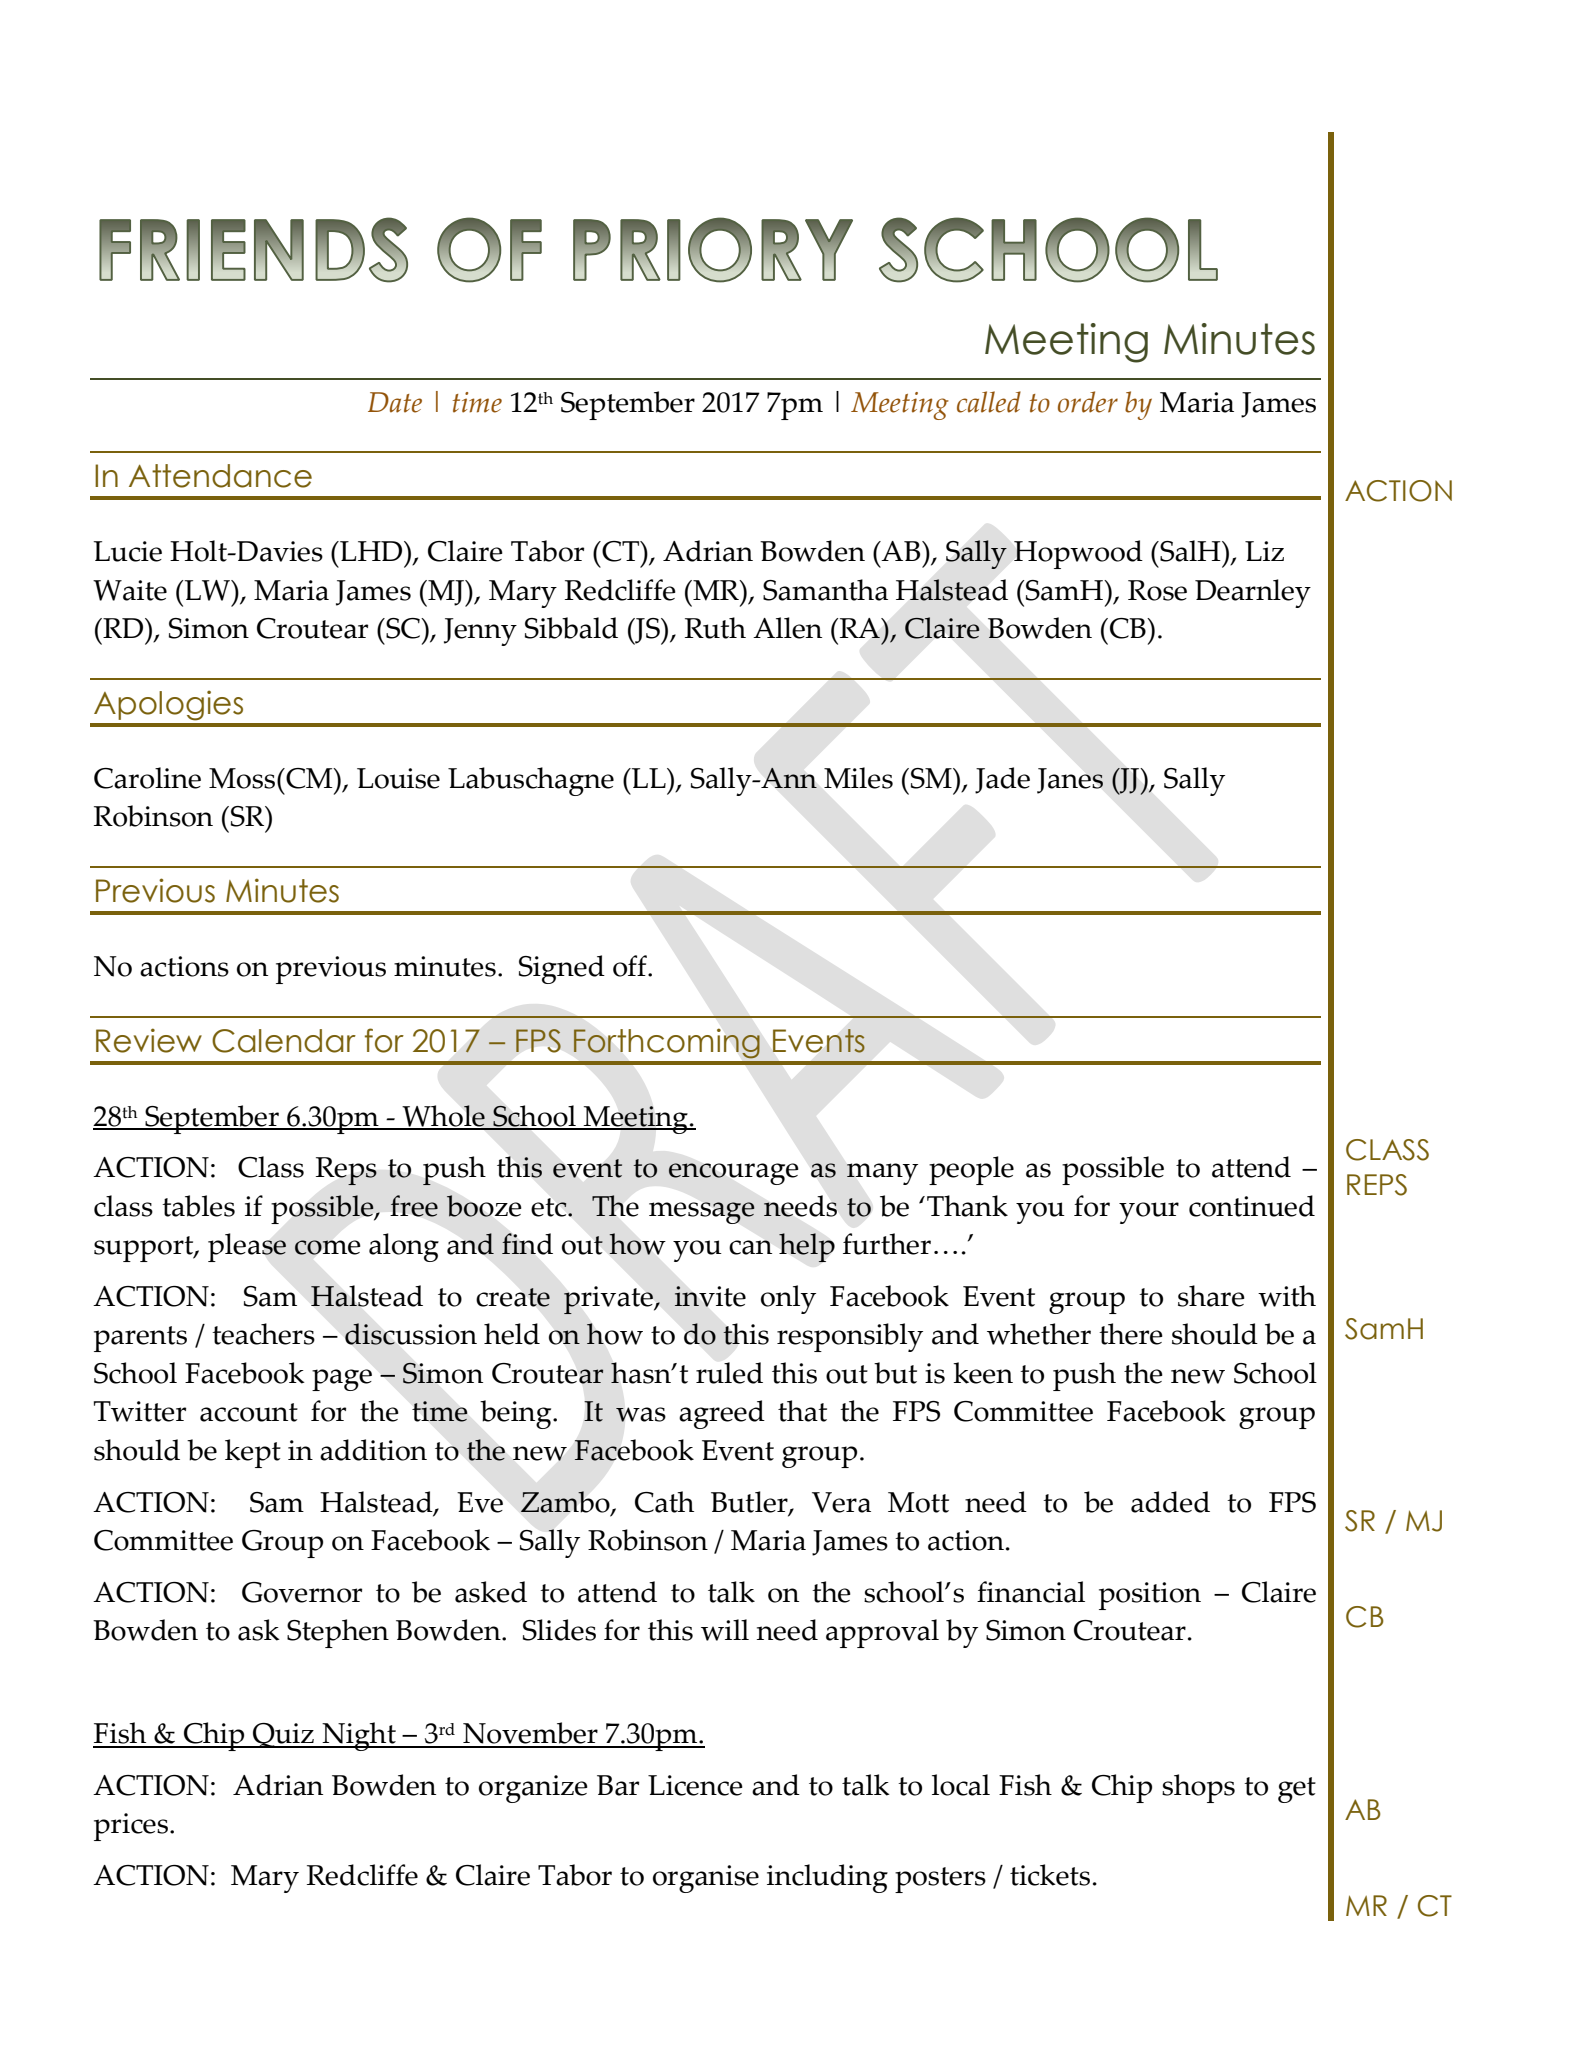  I want to click on encourage, so click(733, 1174).
